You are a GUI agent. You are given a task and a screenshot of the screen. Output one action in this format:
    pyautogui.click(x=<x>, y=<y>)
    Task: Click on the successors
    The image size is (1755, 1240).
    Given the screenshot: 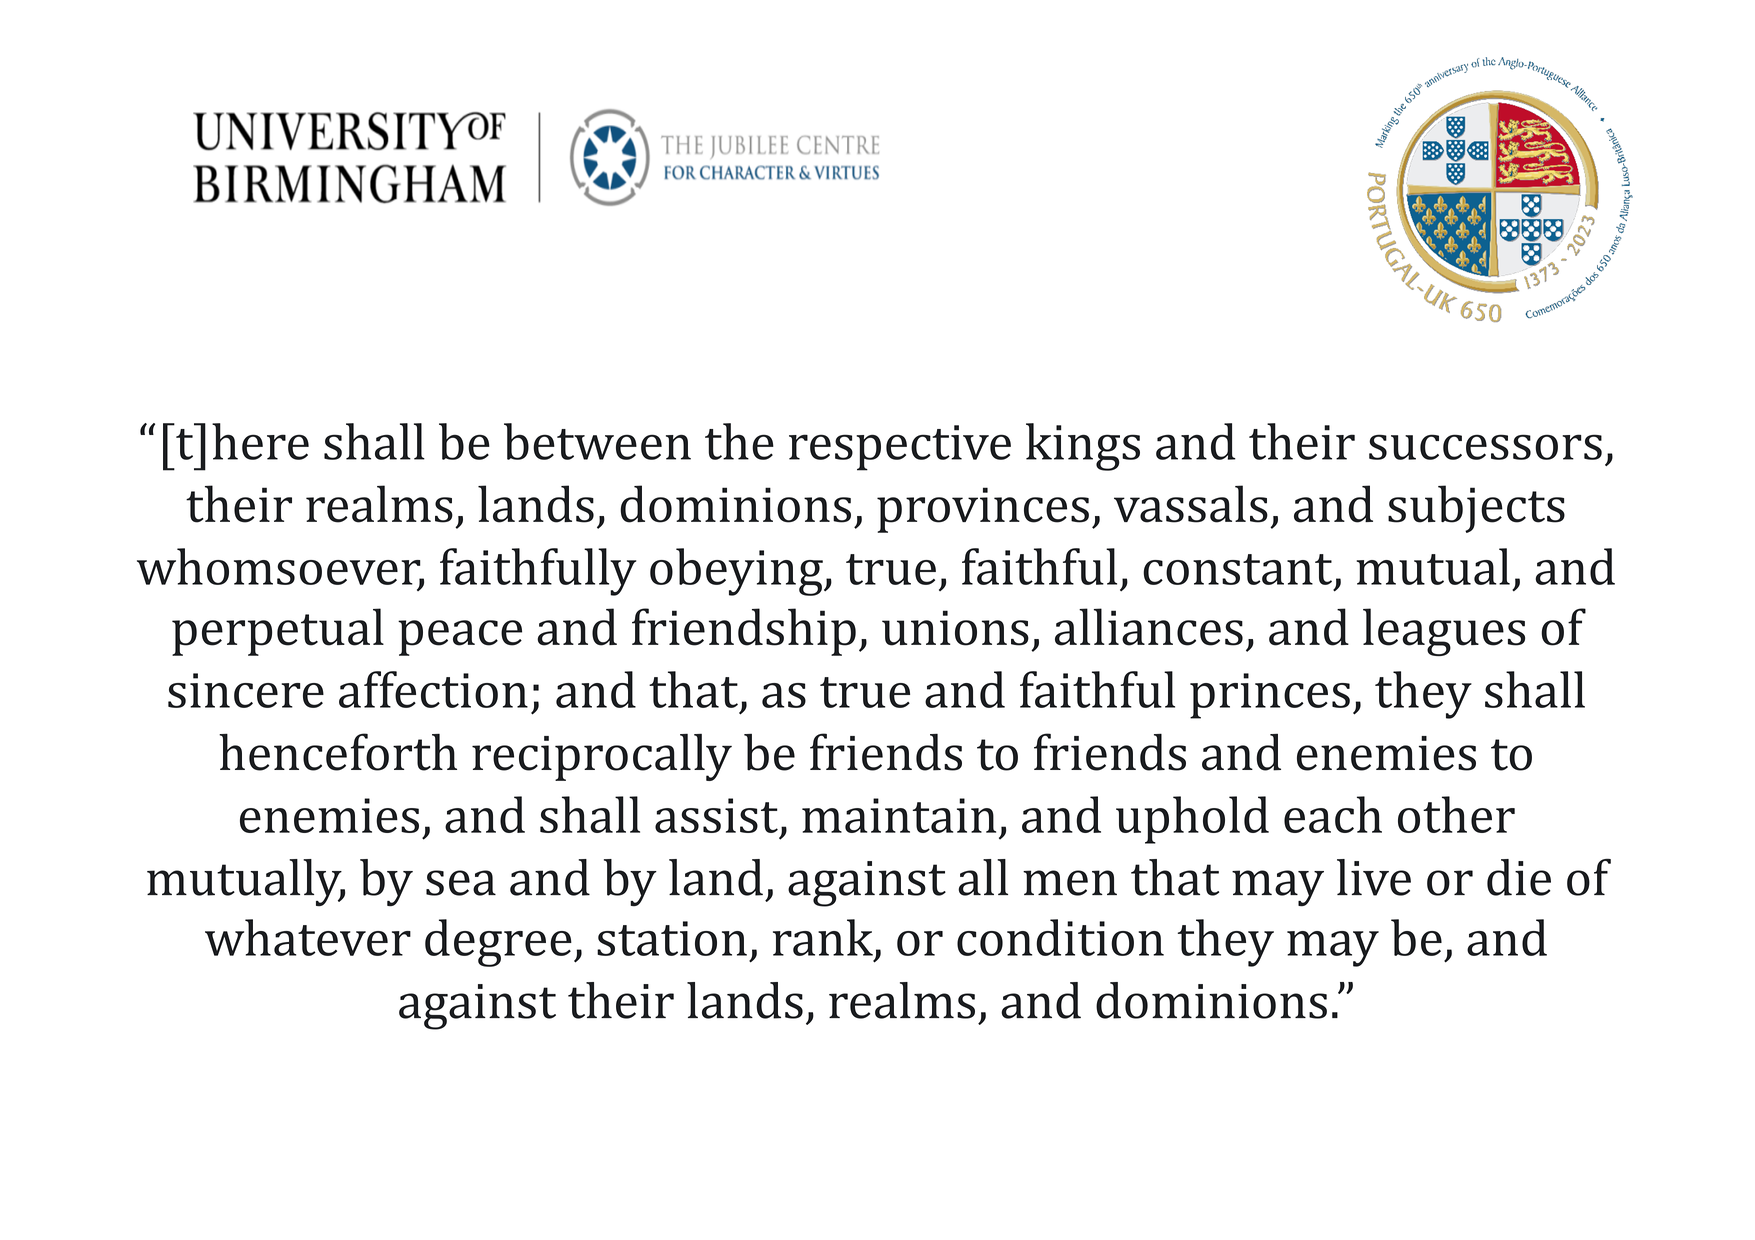 What is the action you would take?
    pyautogui.click(x=1485, y=447)
